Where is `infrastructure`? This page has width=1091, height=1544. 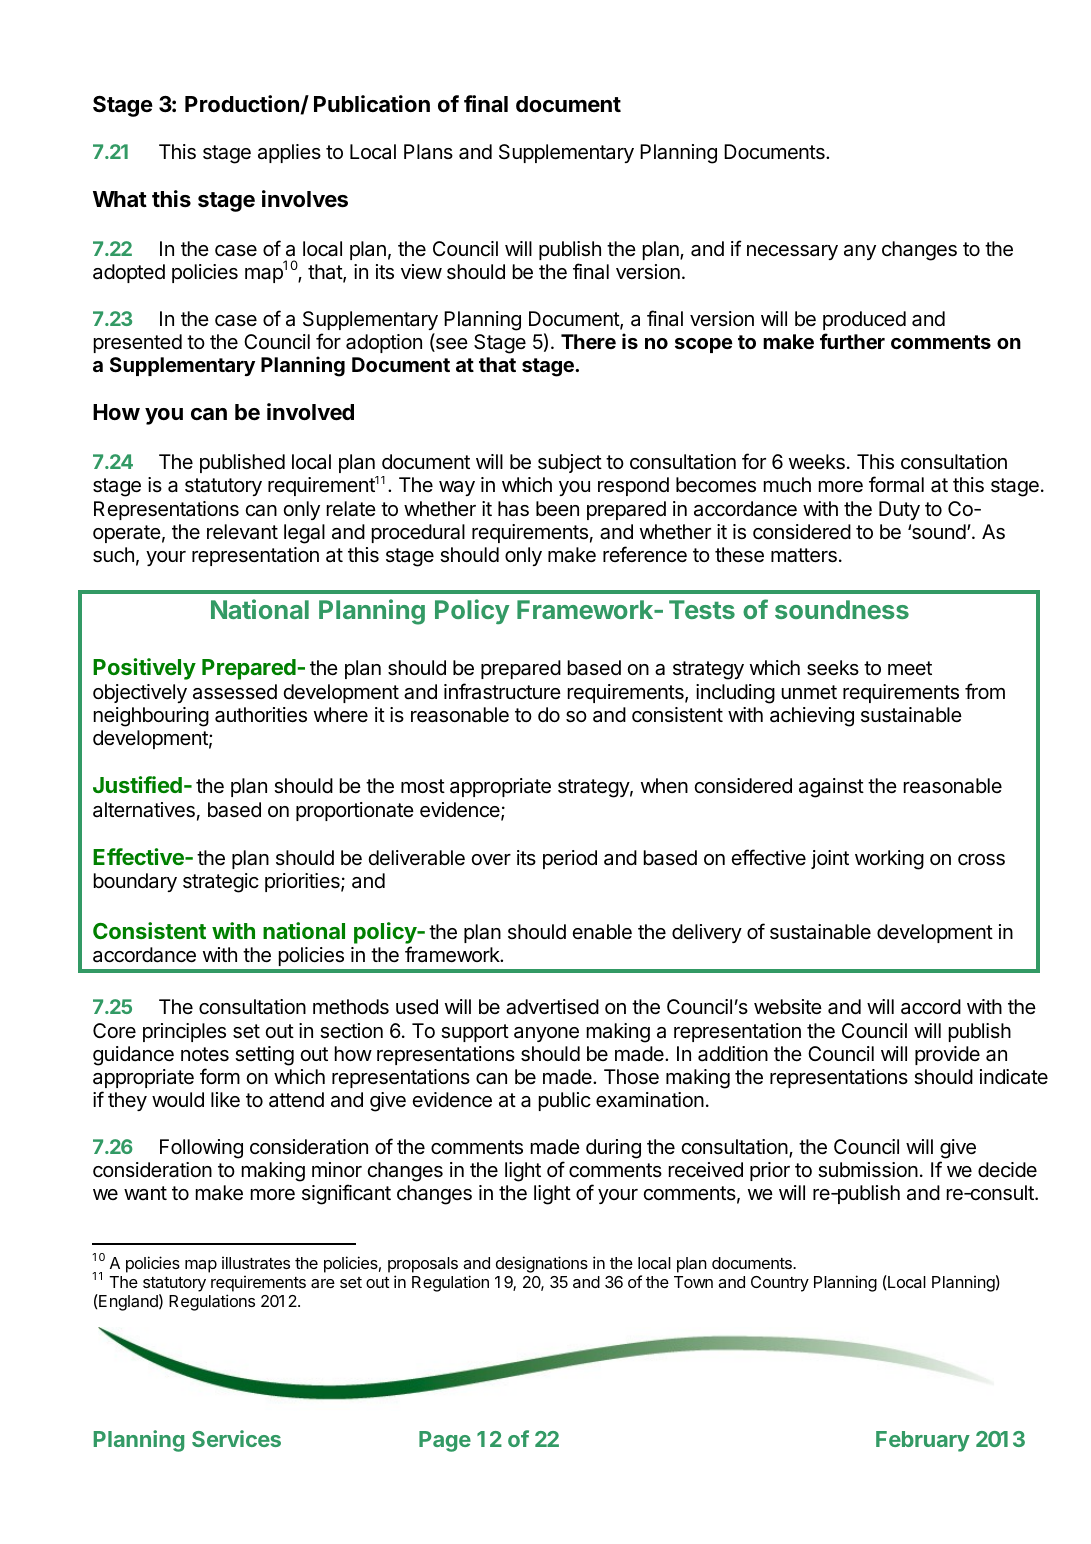
infrastructure is located at coordinates (502, 691).
